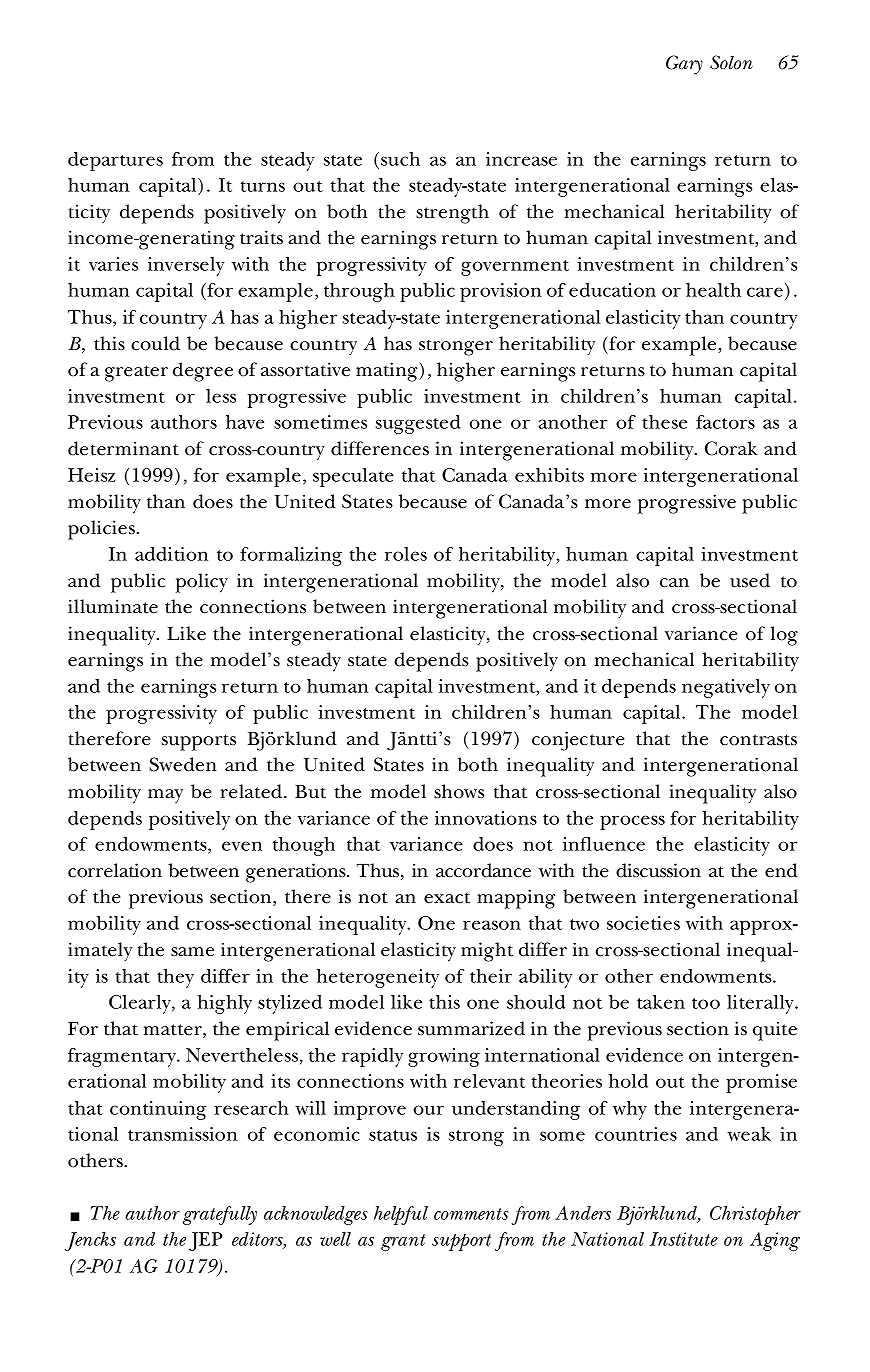 The height and width of the screenshot is (1372, 870). What do you see at coordinates (684, 65) in the screenshot?
I see `Gary` at bounding box center [684, 65].
